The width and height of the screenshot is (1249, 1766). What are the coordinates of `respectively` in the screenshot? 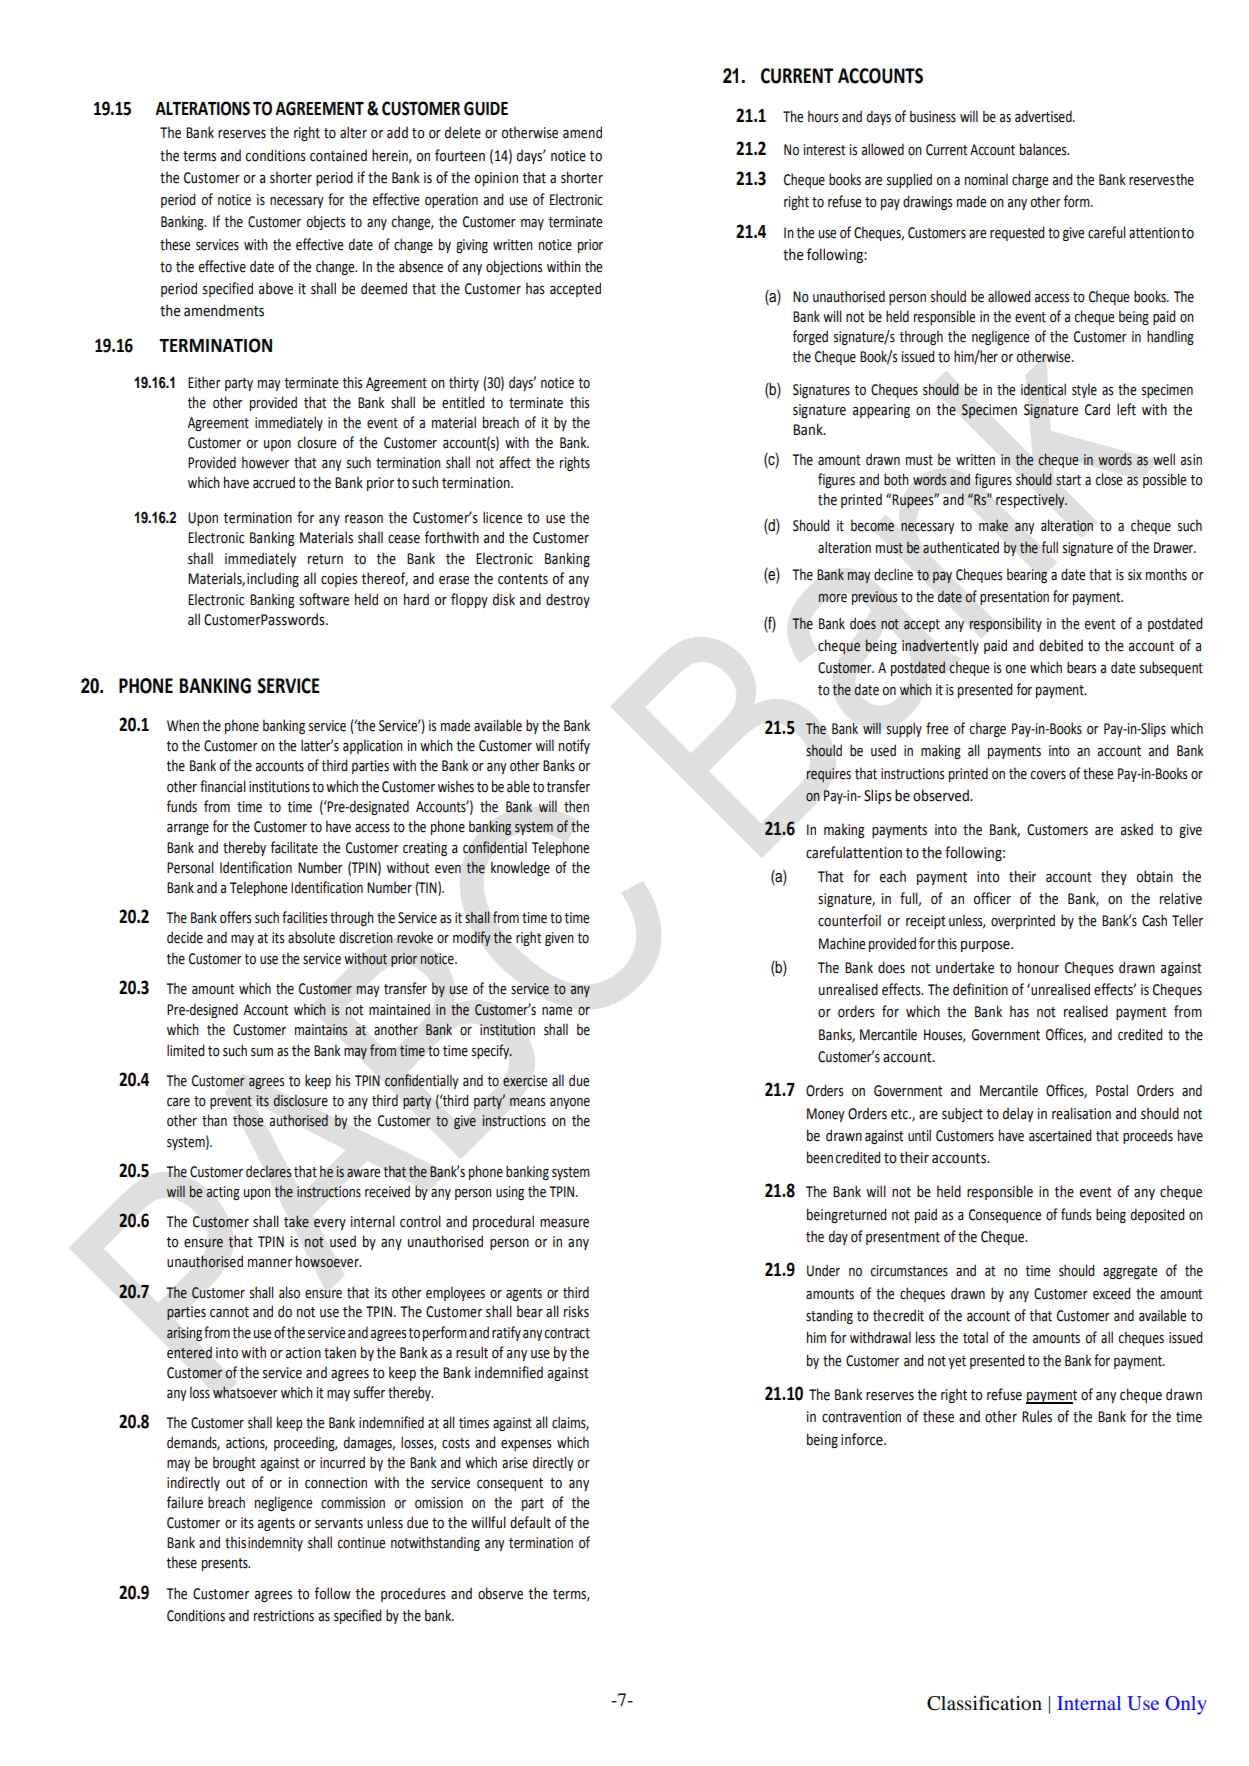 It's located at (1031, 501).
